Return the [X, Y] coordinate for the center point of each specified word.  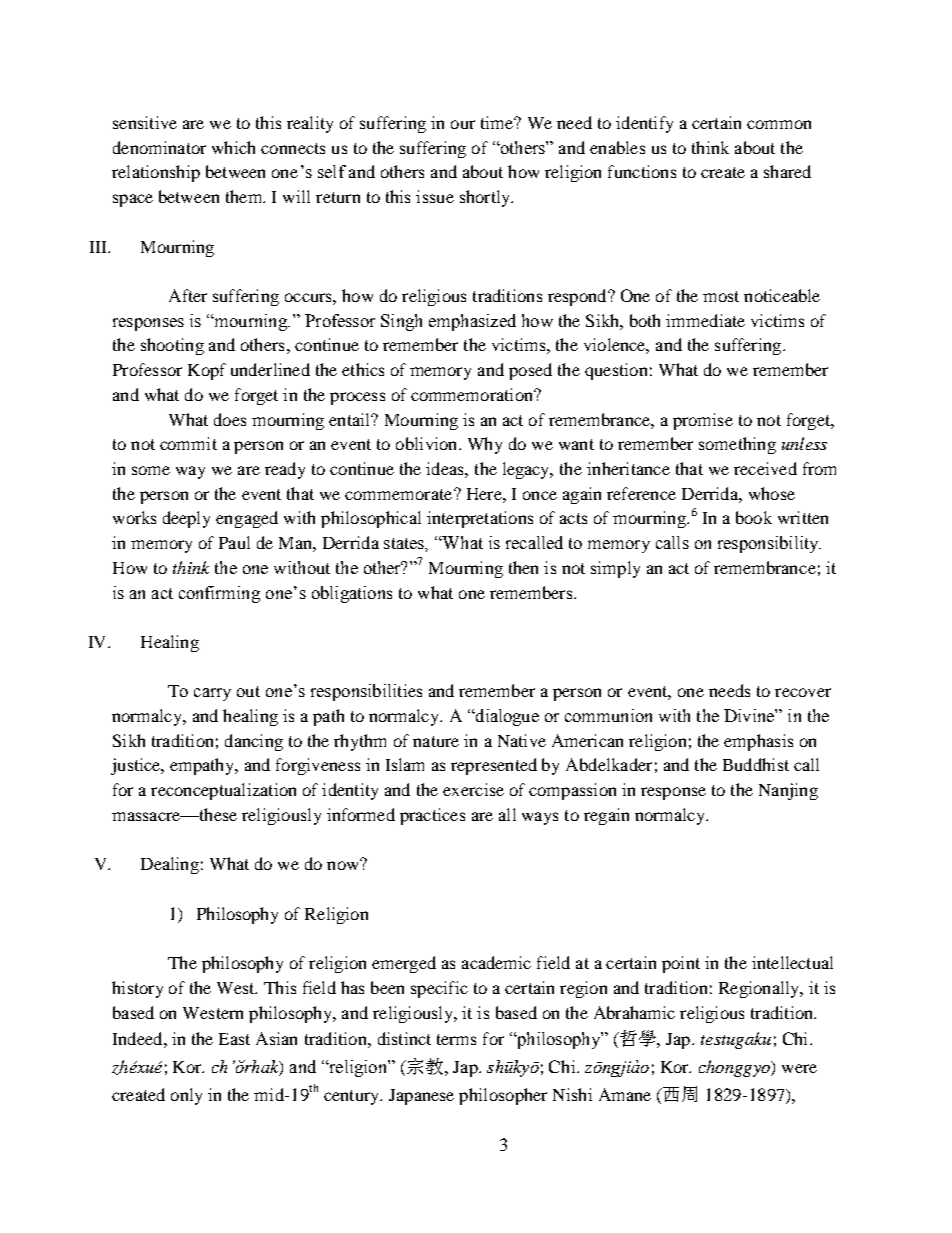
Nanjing [788, 791]
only [186, 1096]
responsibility [769, 544]
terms [456, 1039]
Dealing [170, 865]
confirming [219, 594]
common [779, 124]
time [498, 122]
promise [703, 421]
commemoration [473, 394]
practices [432, 816]
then [523, 567]
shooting [172, 346]
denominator [159, 147]
